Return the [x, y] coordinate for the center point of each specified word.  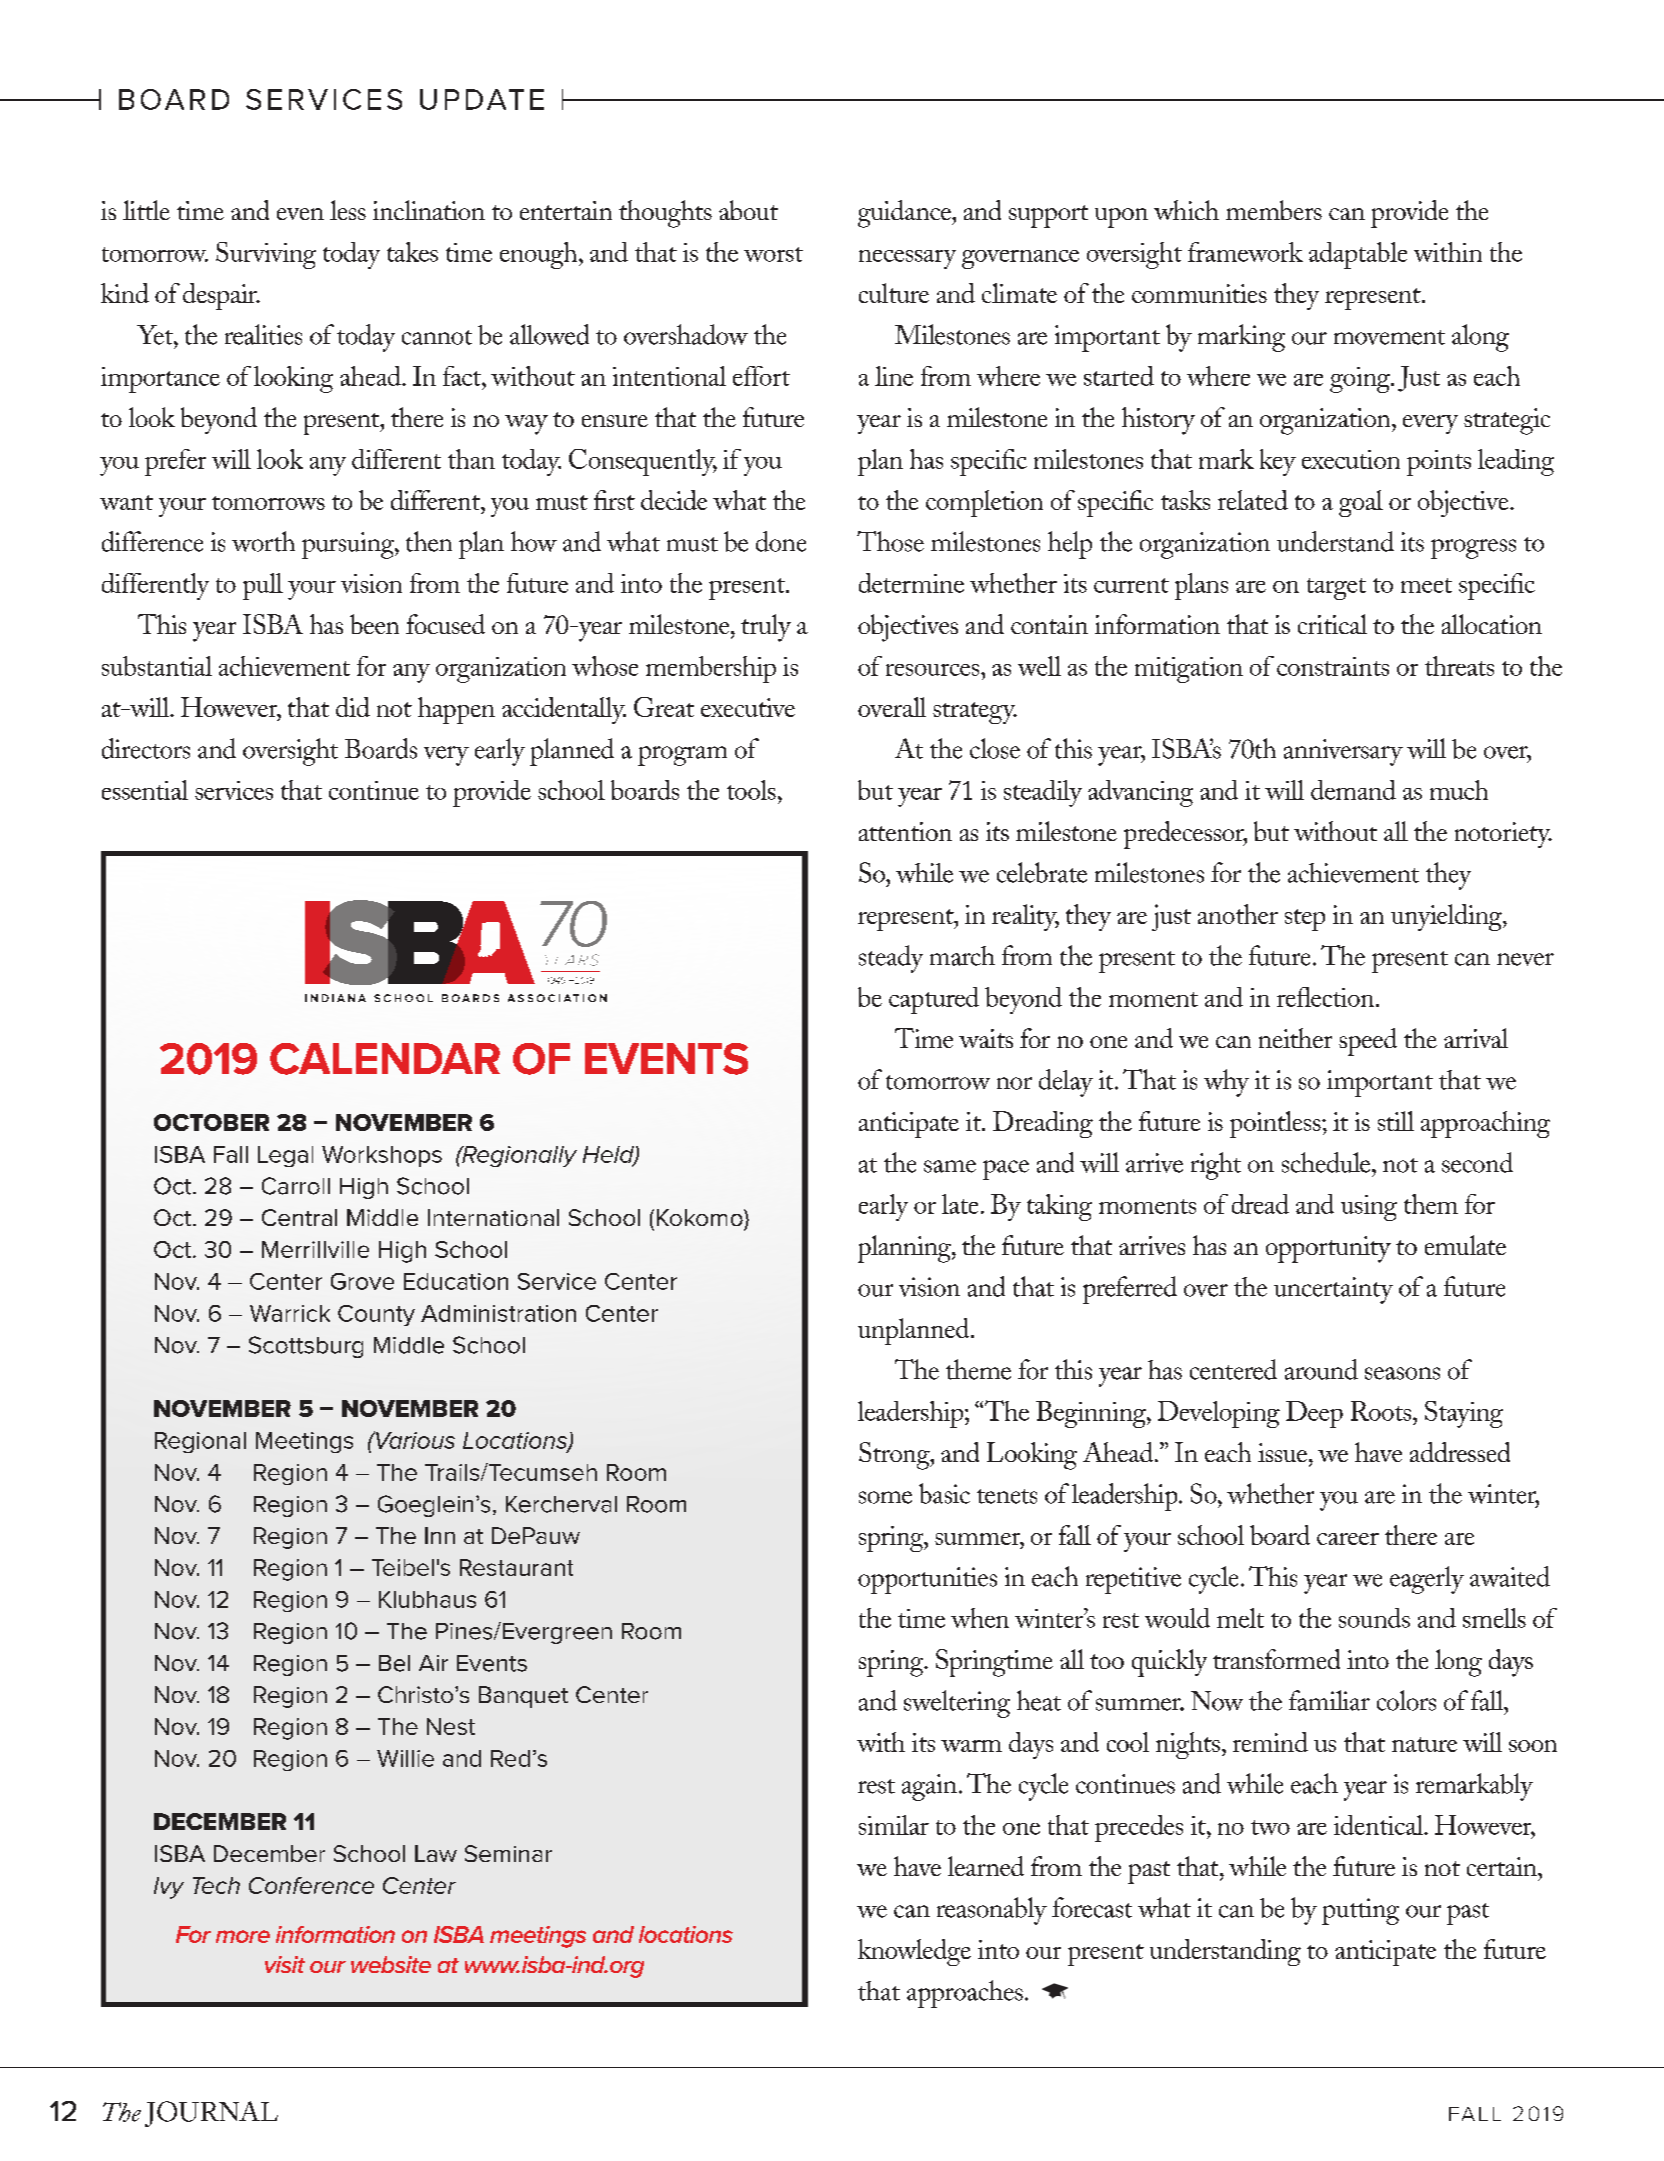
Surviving [266, 255]
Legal [285, 1156]
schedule [1327, 1162]
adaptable [1358, 255]
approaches [965, 1994]
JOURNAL [211, 2114]
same [950, 1166]
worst [773, 254]
